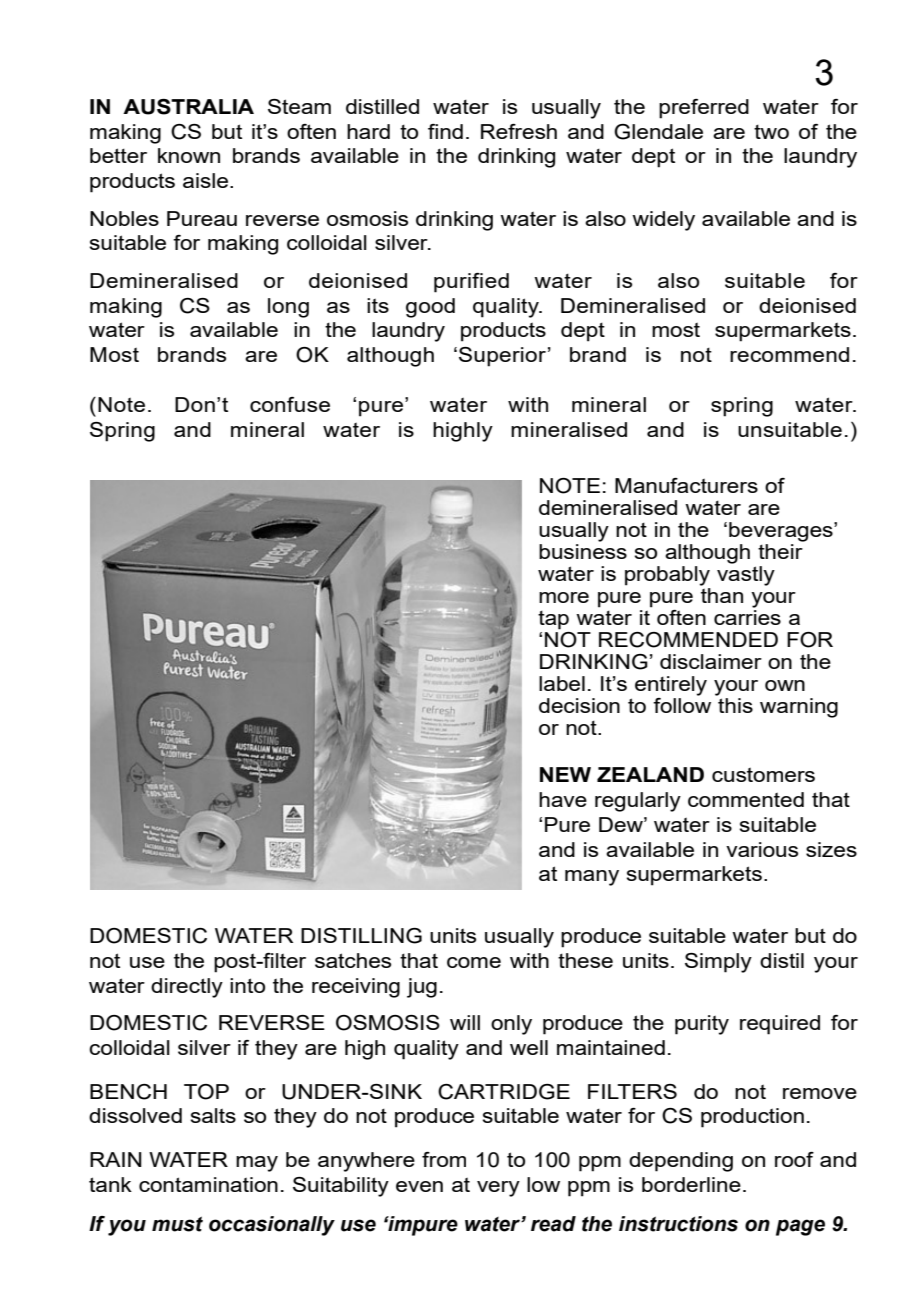 This page has height=1311, width=924. I want to click on Simply, so click(718, 963).
